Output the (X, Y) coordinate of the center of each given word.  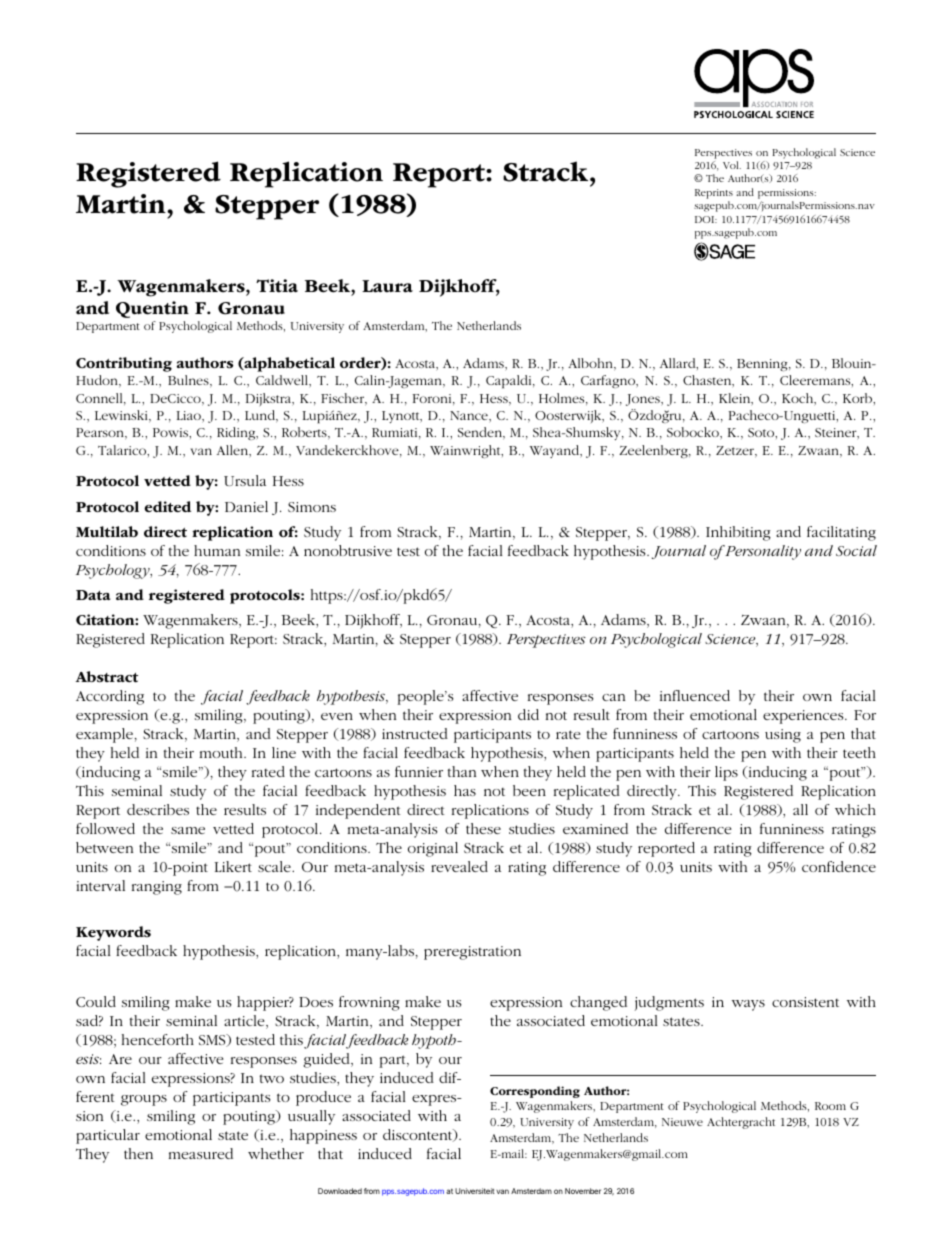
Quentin (152, 309)
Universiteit (475, 1191)
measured (201, 1153)
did (528, 714)
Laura (387, 286)
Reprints (714, 194)
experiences (804, 717)
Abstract (107, 677)
